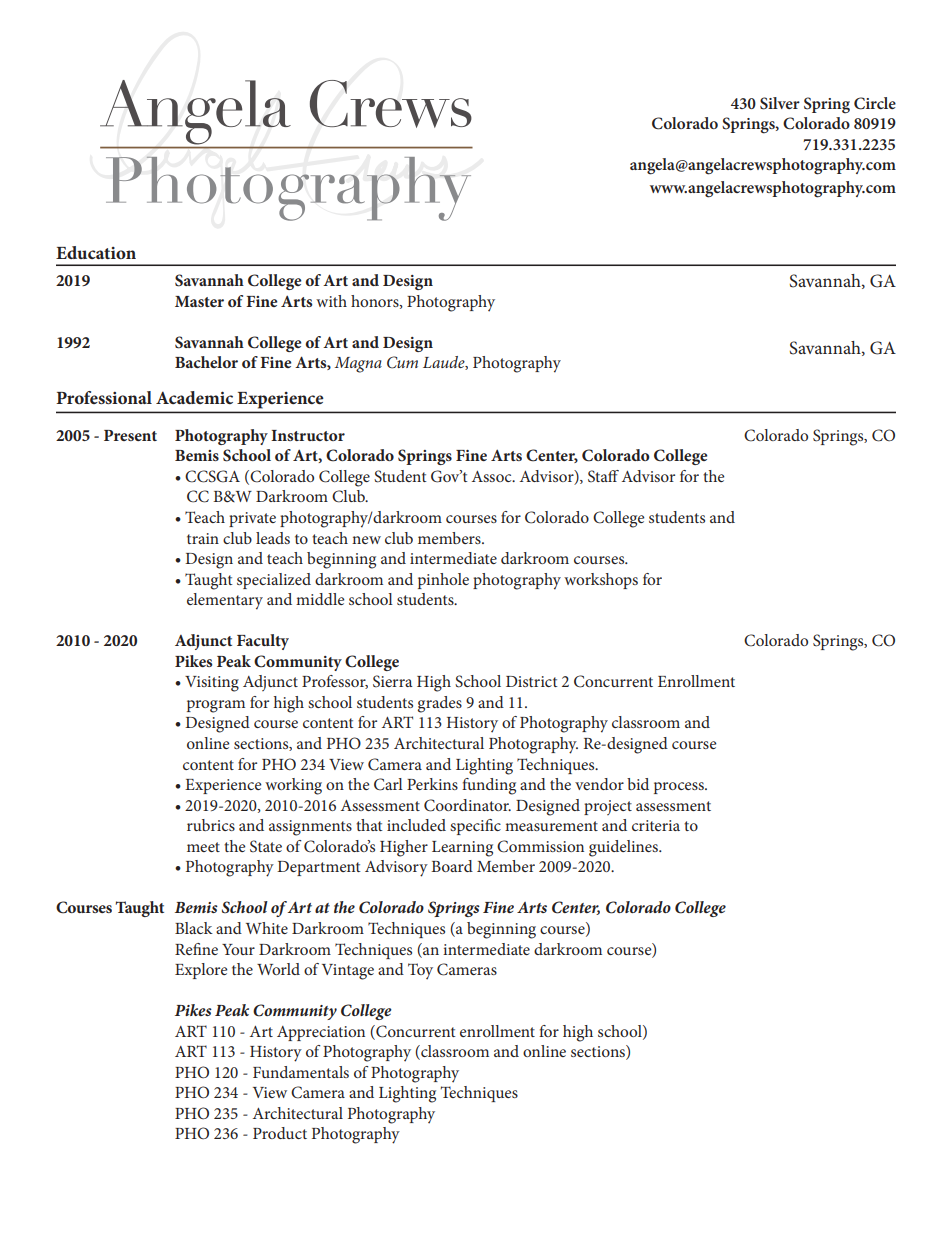  Describe the element at coordinates (601, 581) in the document. I see `workshops` at that location.
